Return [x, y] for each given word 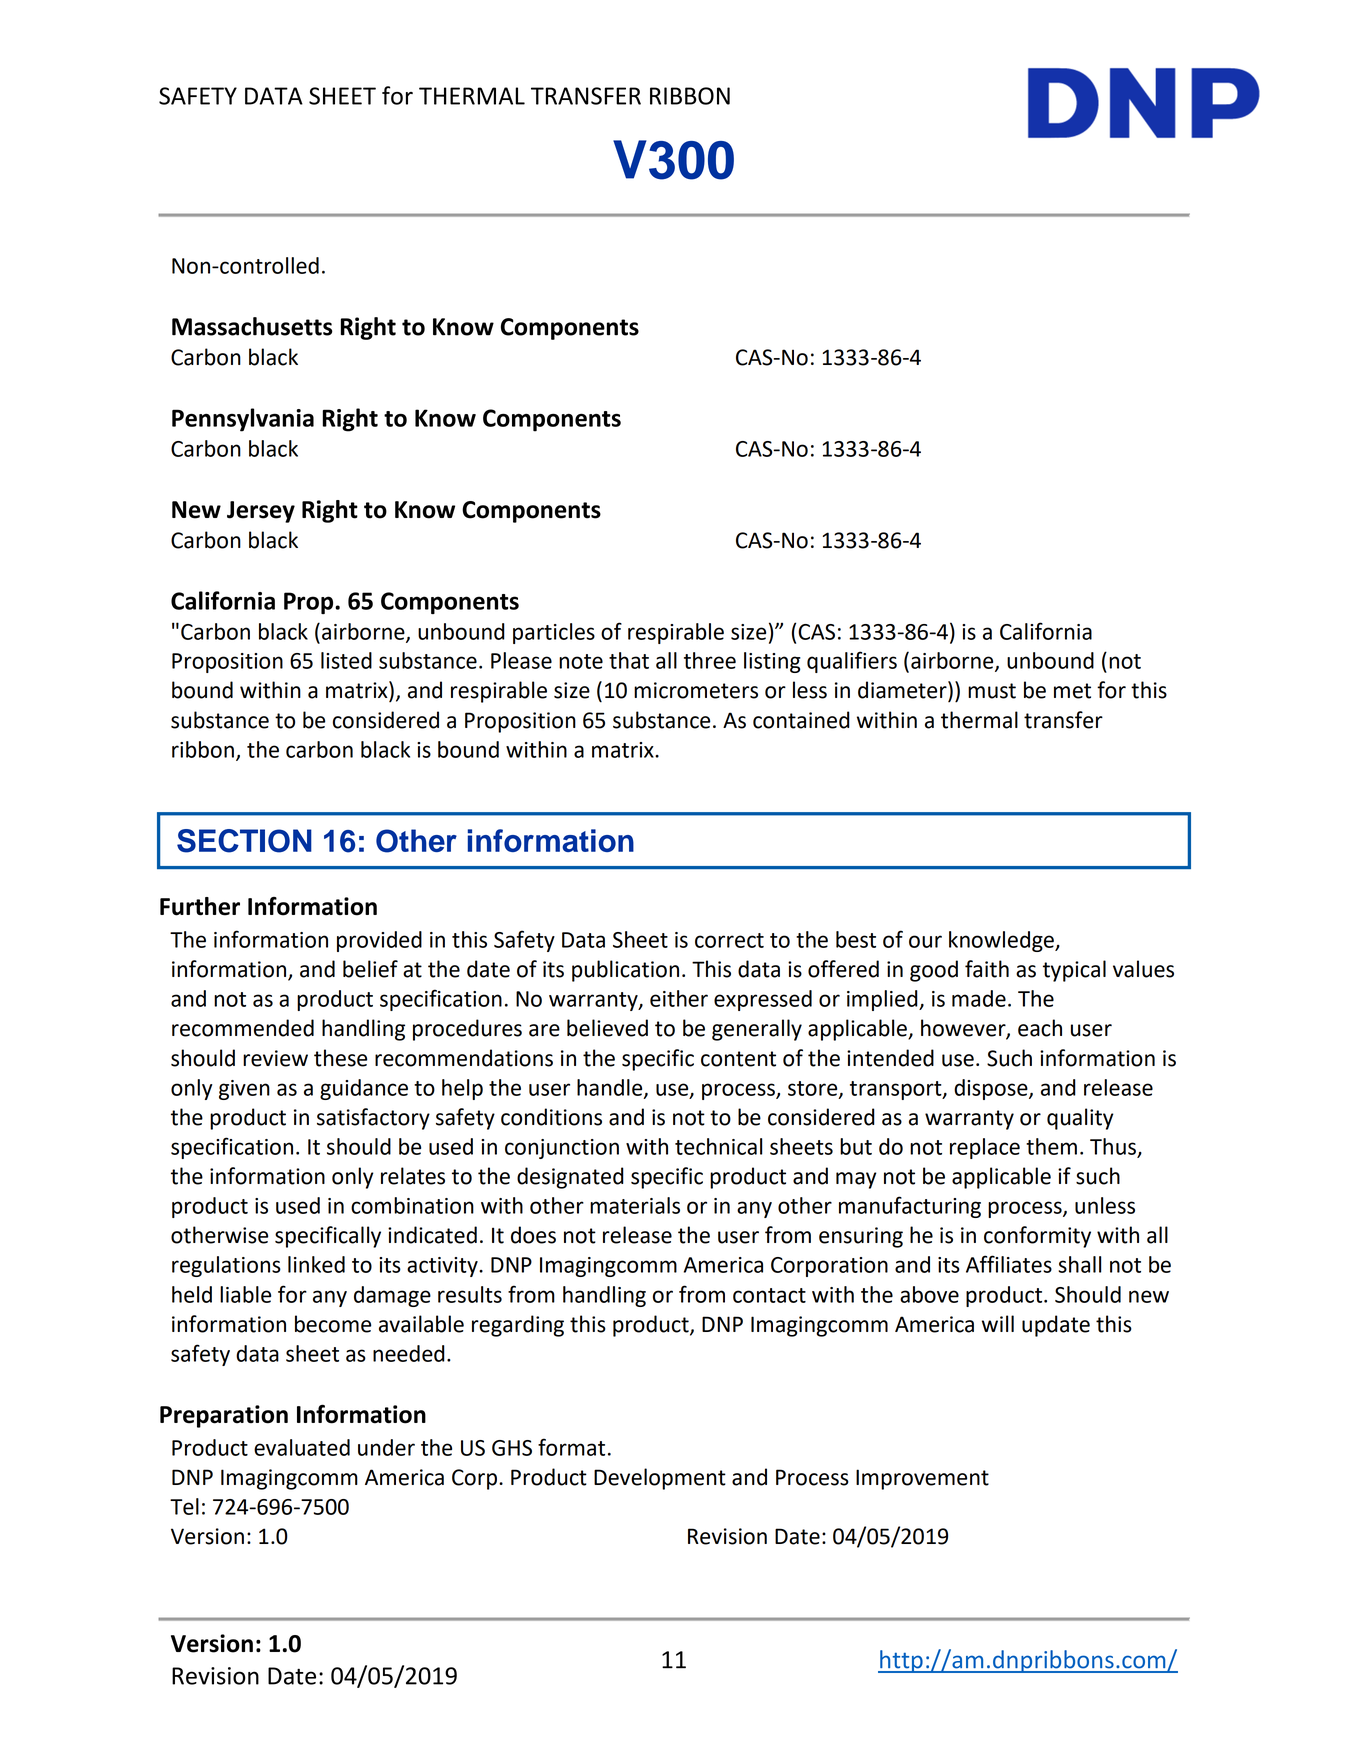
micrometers [696, 690]
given [244, 1090]
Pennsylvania [243, 420]
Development [660, 1479]
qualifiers [852, 662]
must [992, 691]
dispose [992, 1089]
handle [611, 1088]
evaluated [302, 1447]
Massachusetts [252, 326]
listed [346, 660]
